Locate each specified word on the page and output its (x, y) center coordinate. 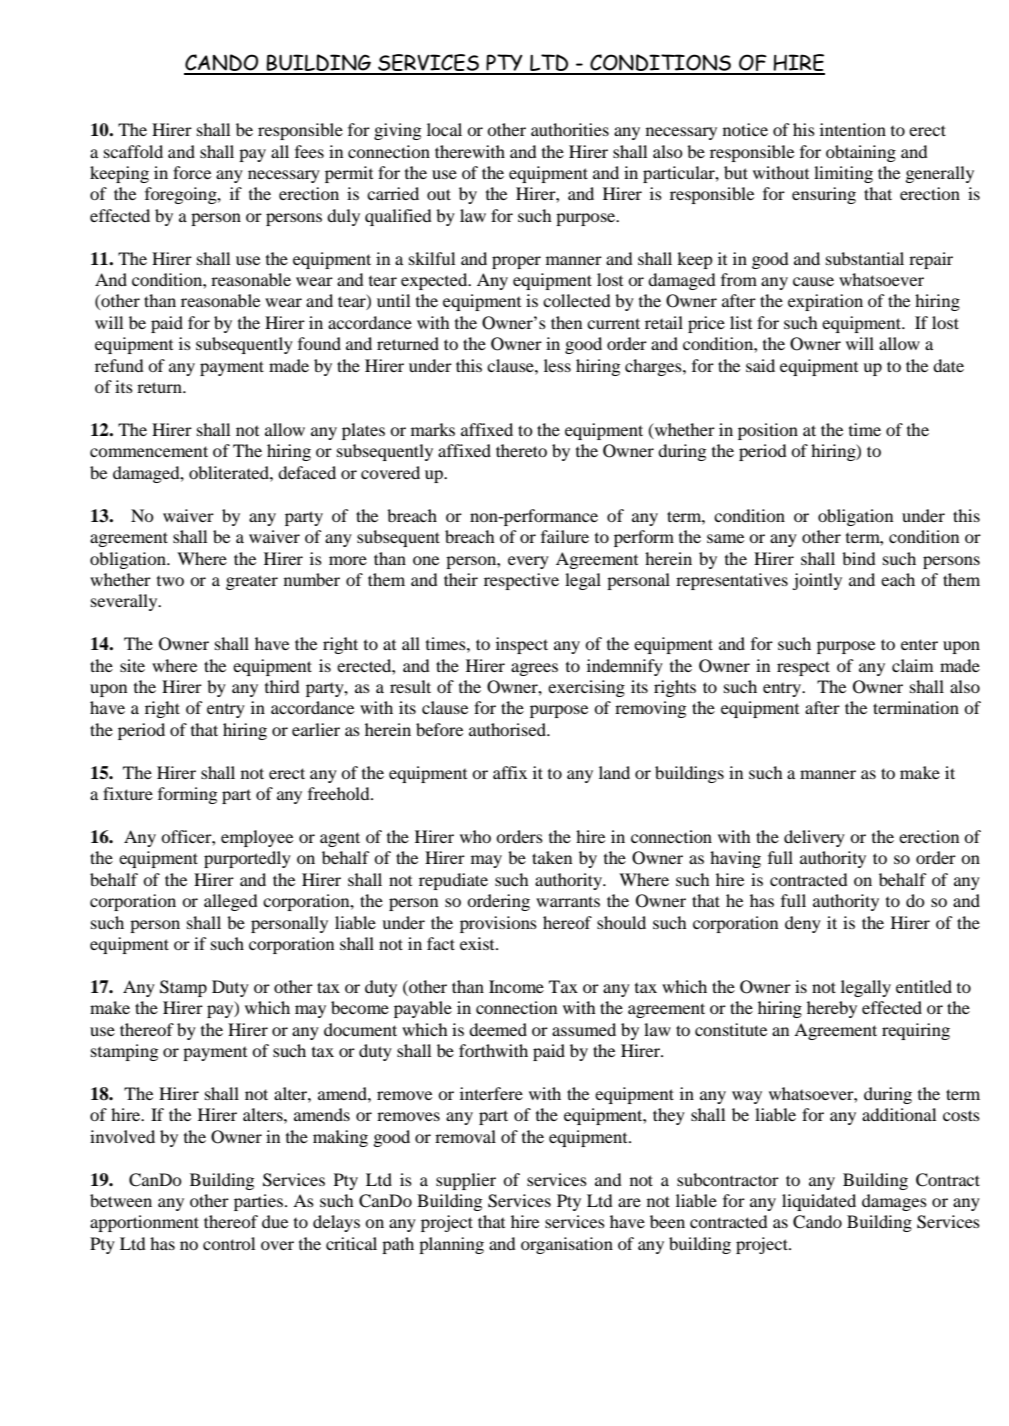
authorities (570, 129)
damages (894, 1202)
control (229, 1243)
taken (552, 857)
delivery (814, 838)
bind (859, 558)
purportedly (247, 859)
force (192, 172)
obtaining (861, 153)
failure (565, 536)
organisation (567, 1245)
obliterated (230, 472)
